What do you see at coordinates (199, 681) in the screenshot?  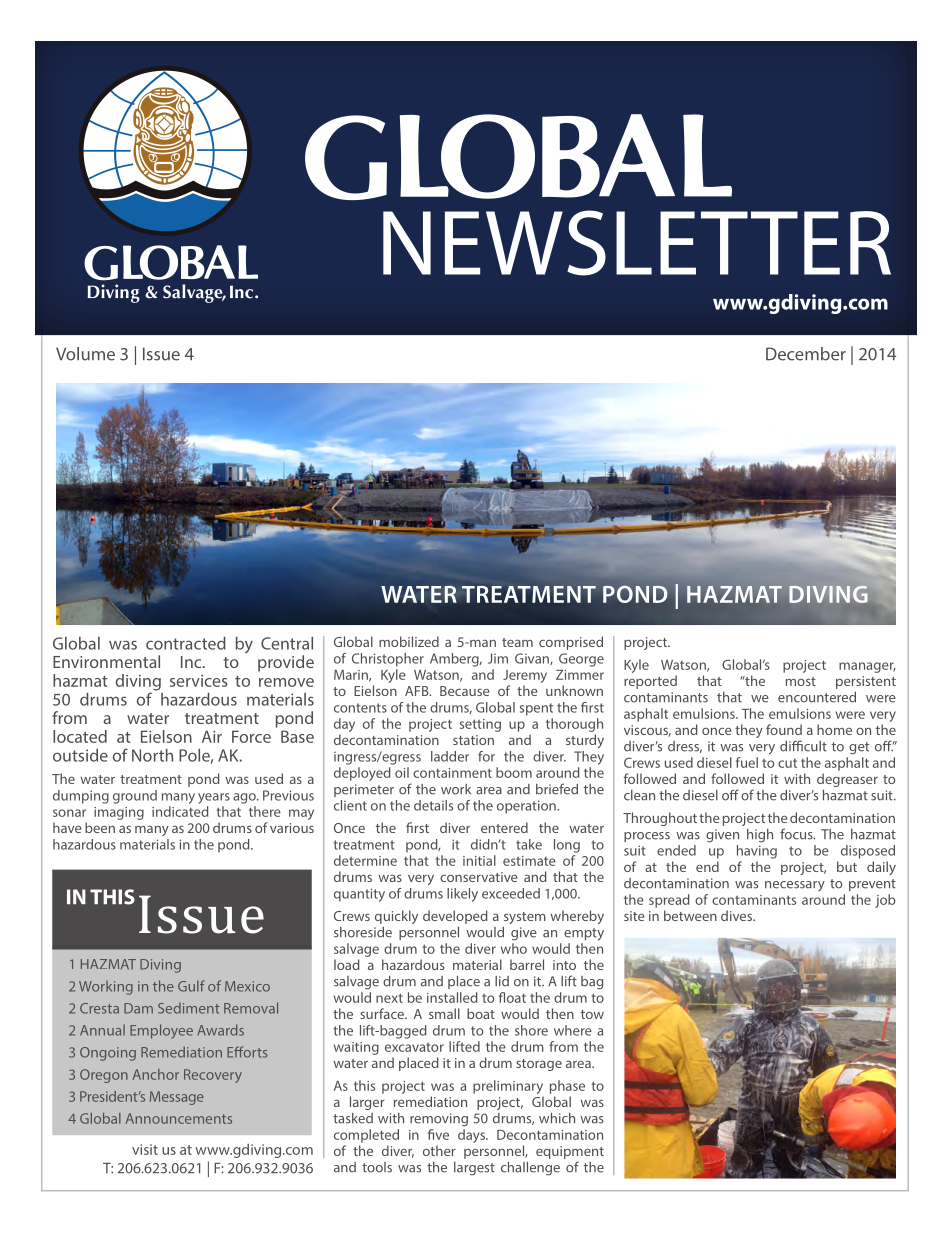 I see `services` at bounding box center [199, 681].
